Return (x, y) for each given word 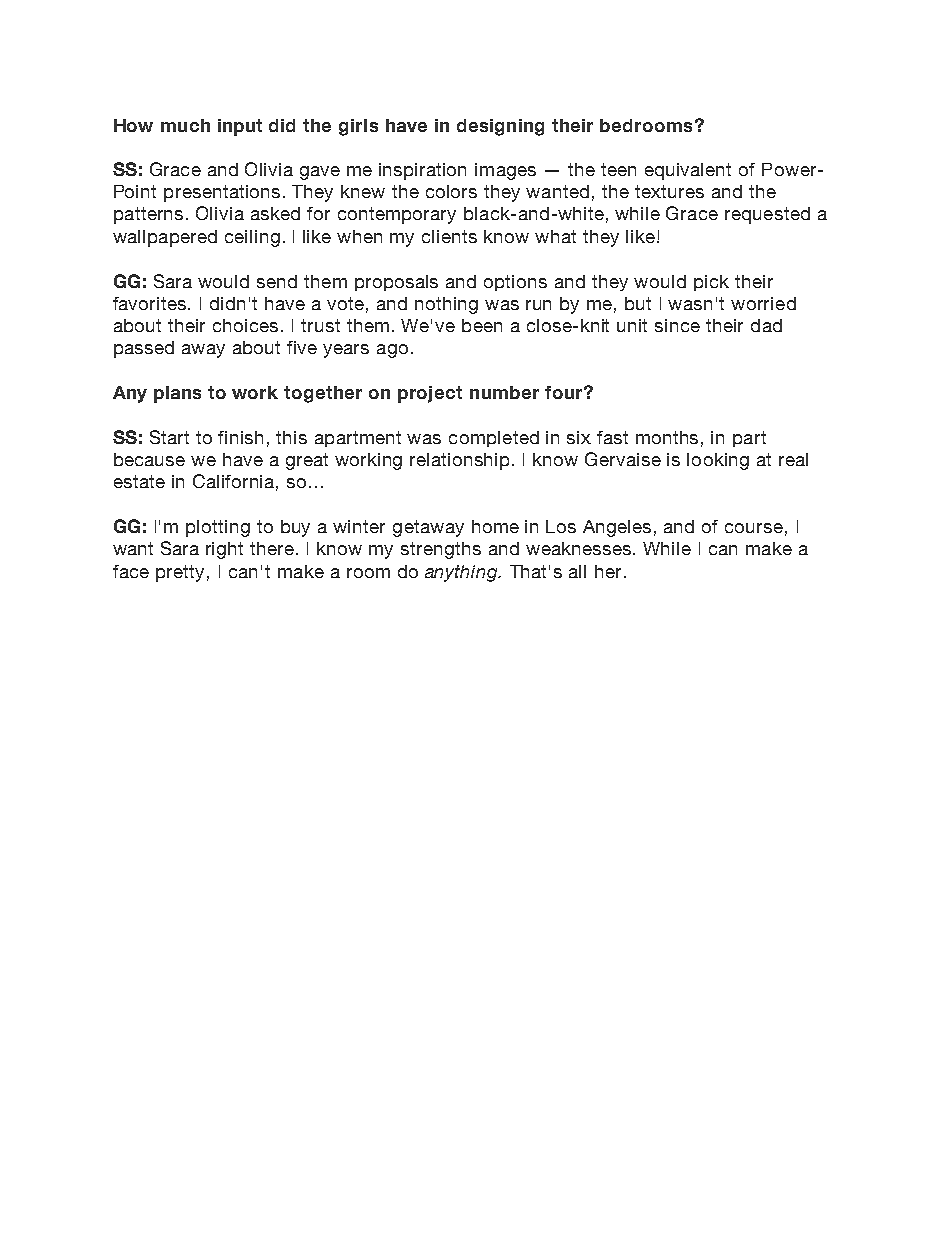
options (515, 283)
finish (240, 437)
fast (612, 437)
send (277, 281)
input (240, 127)
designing (500, 127)
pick (711, 283)
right (224, 550)
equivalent (688, 171)
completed (494, 439)
